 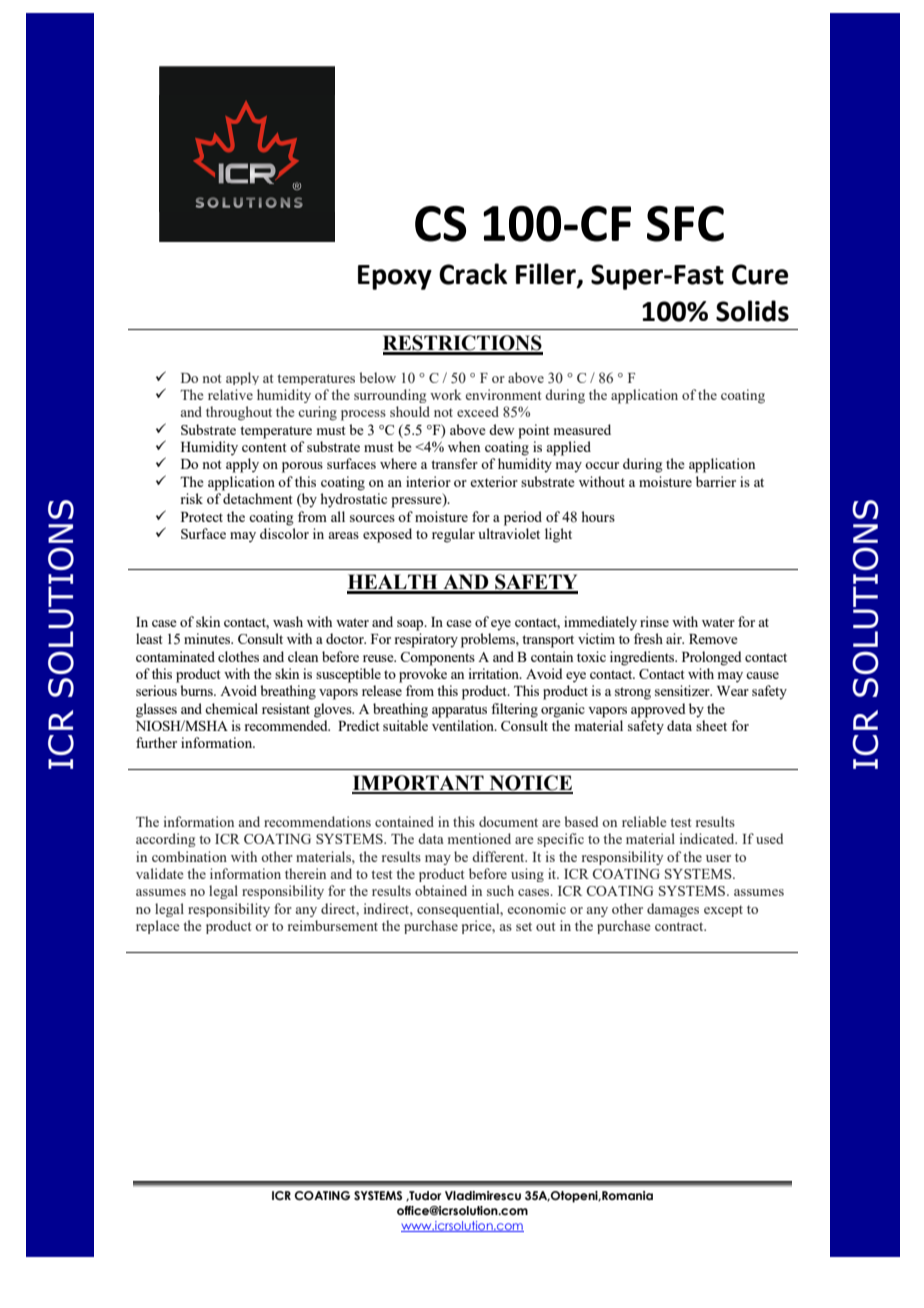 I want to click on discolor, so click(x=284, y=533).
